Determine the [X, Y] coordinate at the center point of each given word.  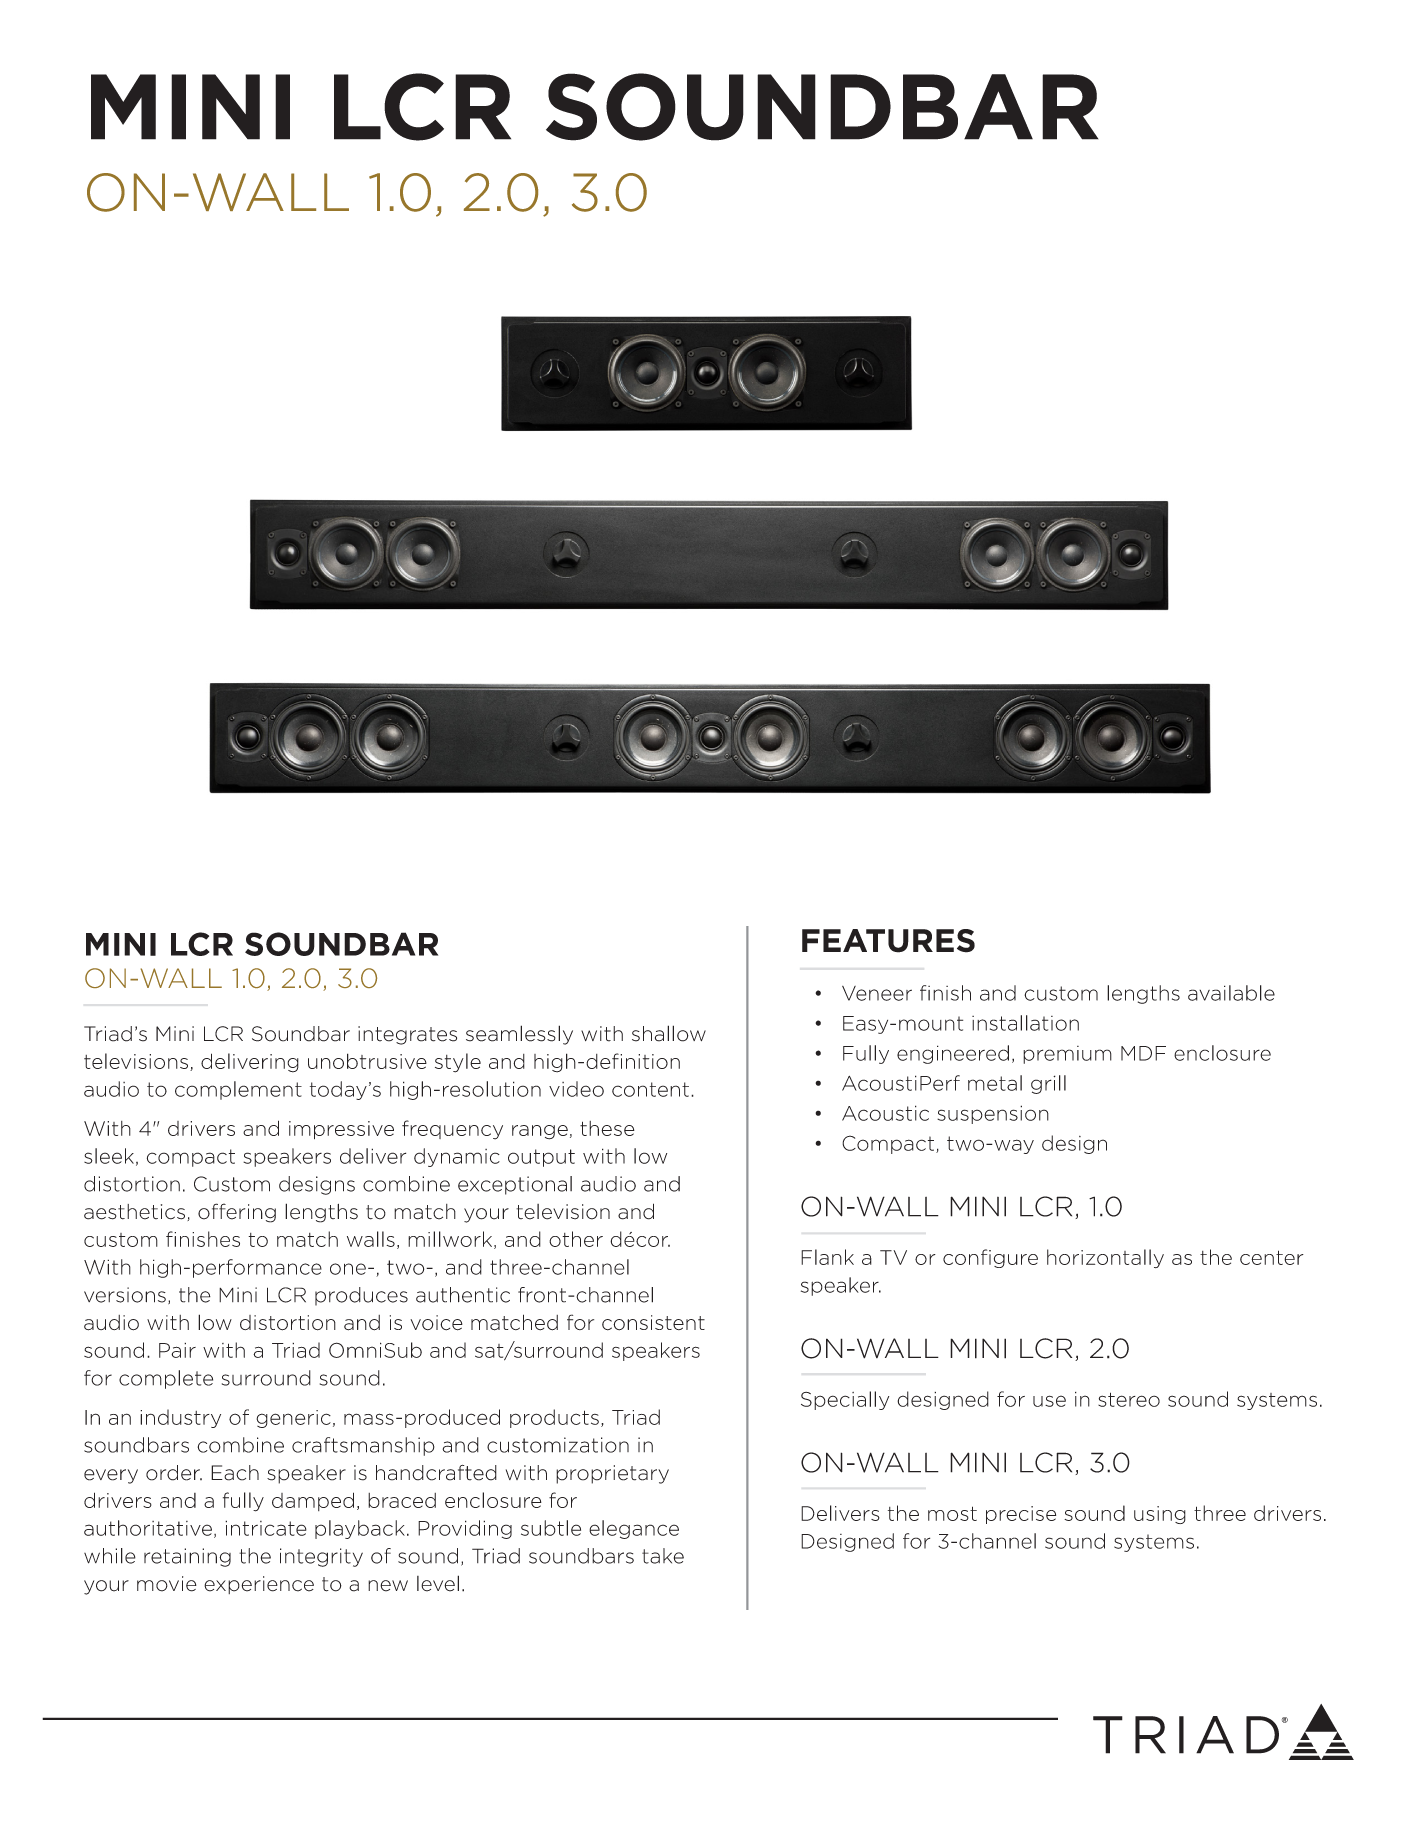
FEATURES [888, 941]
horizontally [1105, 1258]
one [348, 1269]
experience [259, 1585]
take [663, 1556]
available [1231, 993]
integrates [407, 1035]
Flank [827, 1257]
